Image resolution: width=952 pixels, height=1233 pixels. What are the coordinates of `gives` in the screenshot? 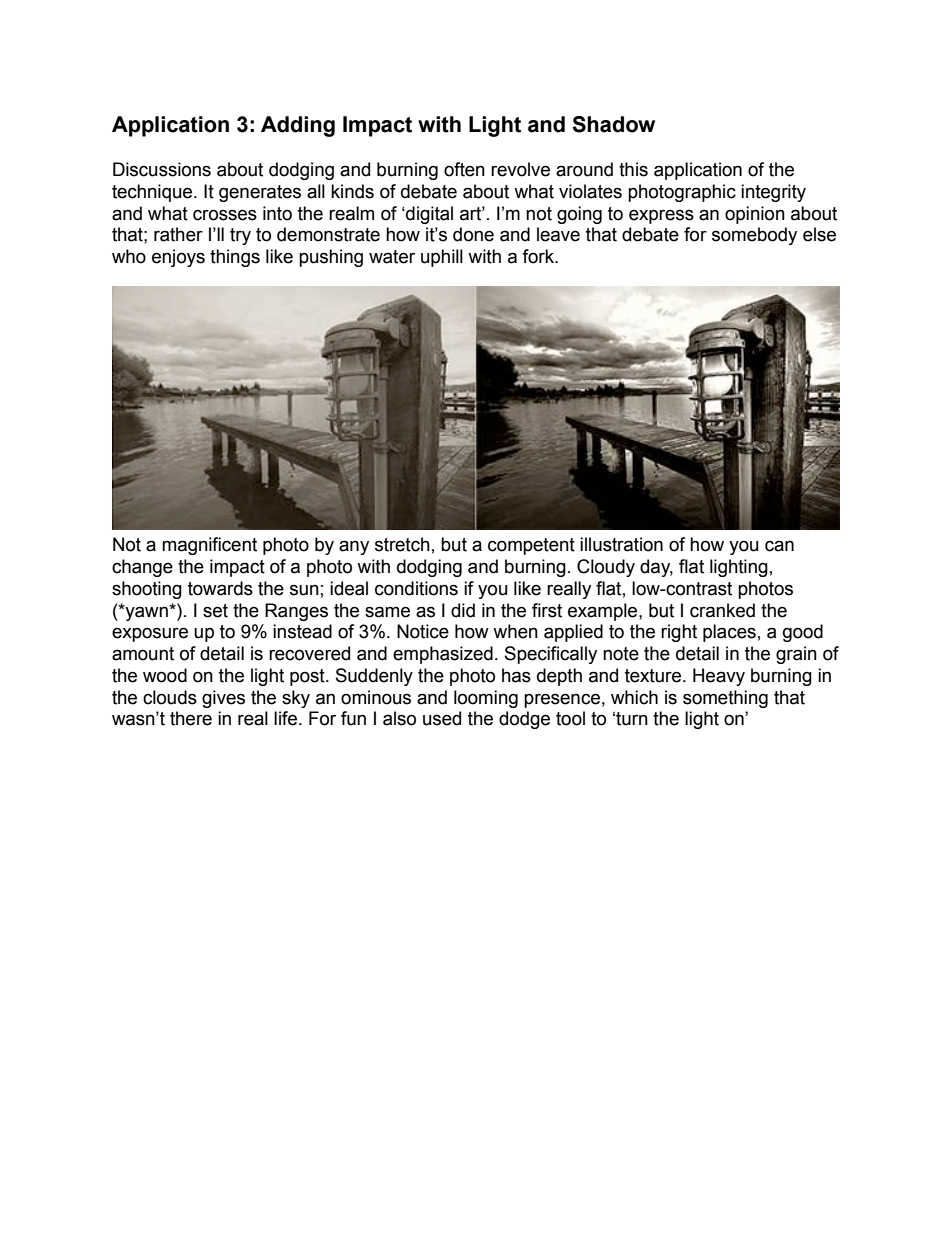 It's located at (223, 699).
